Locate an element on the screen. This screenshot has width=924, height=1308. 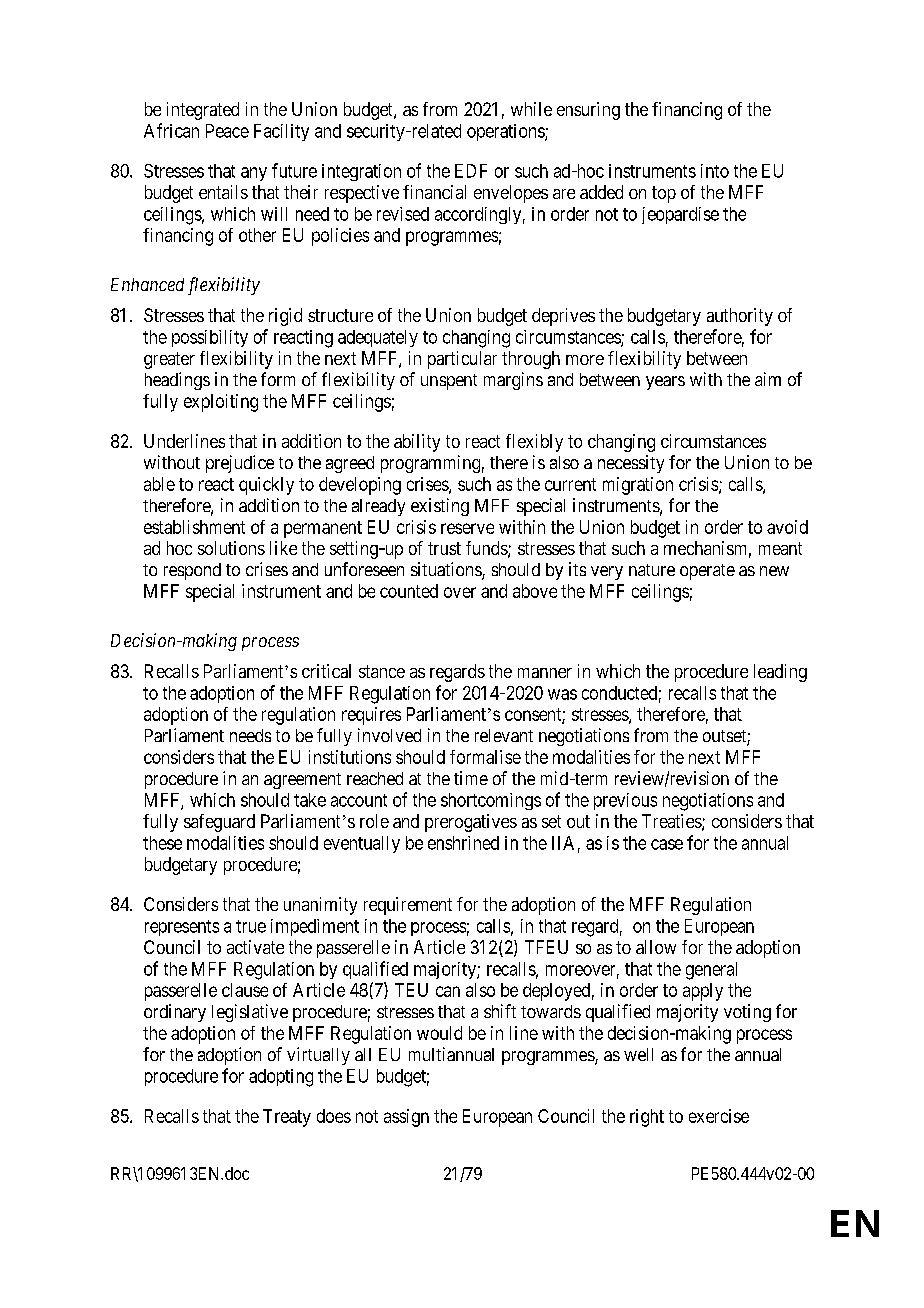
Peace is located at coordinates (227, 131).
